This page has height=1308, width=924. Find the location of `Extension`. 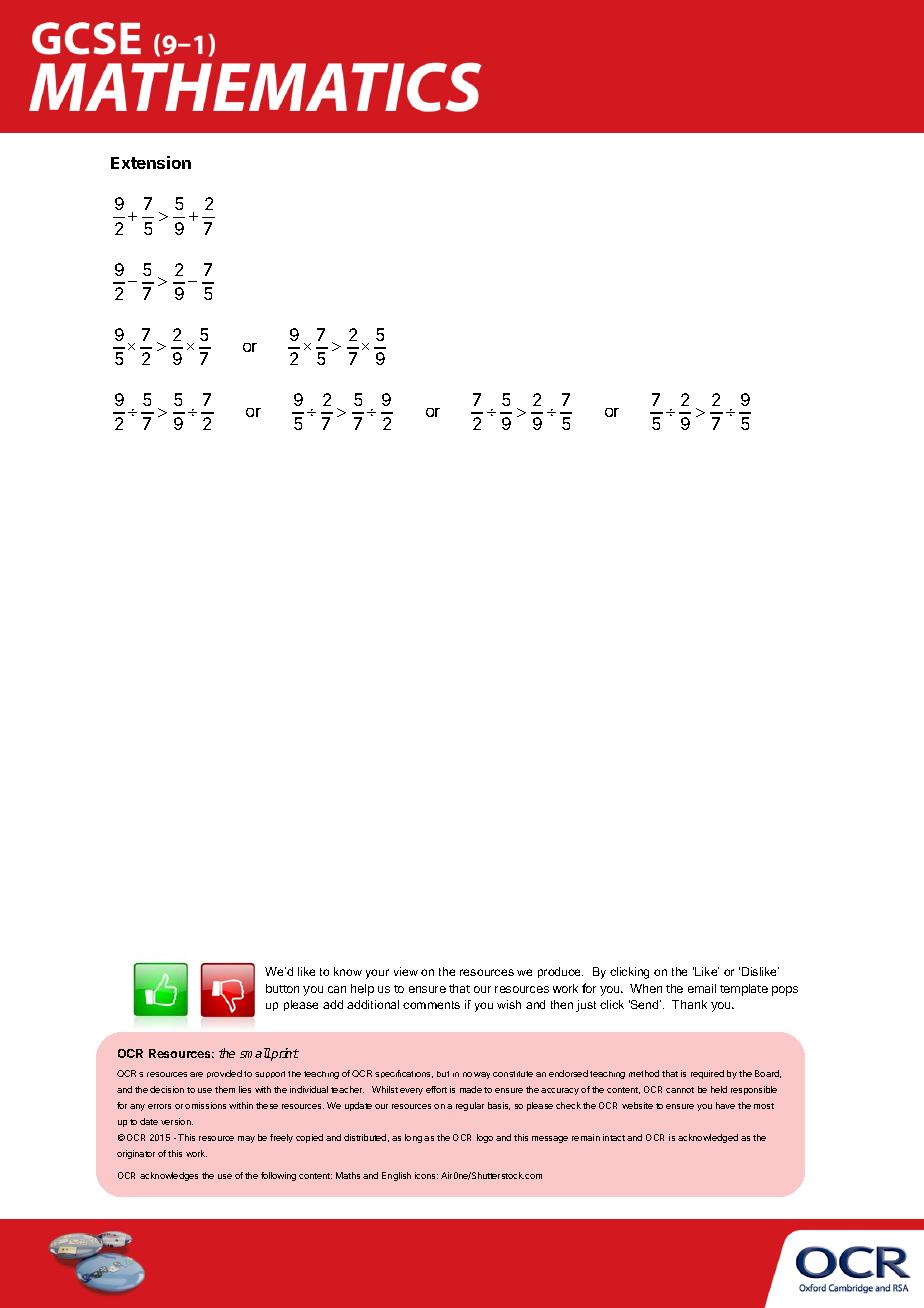

Extension is located at coordinates (151, 162).
